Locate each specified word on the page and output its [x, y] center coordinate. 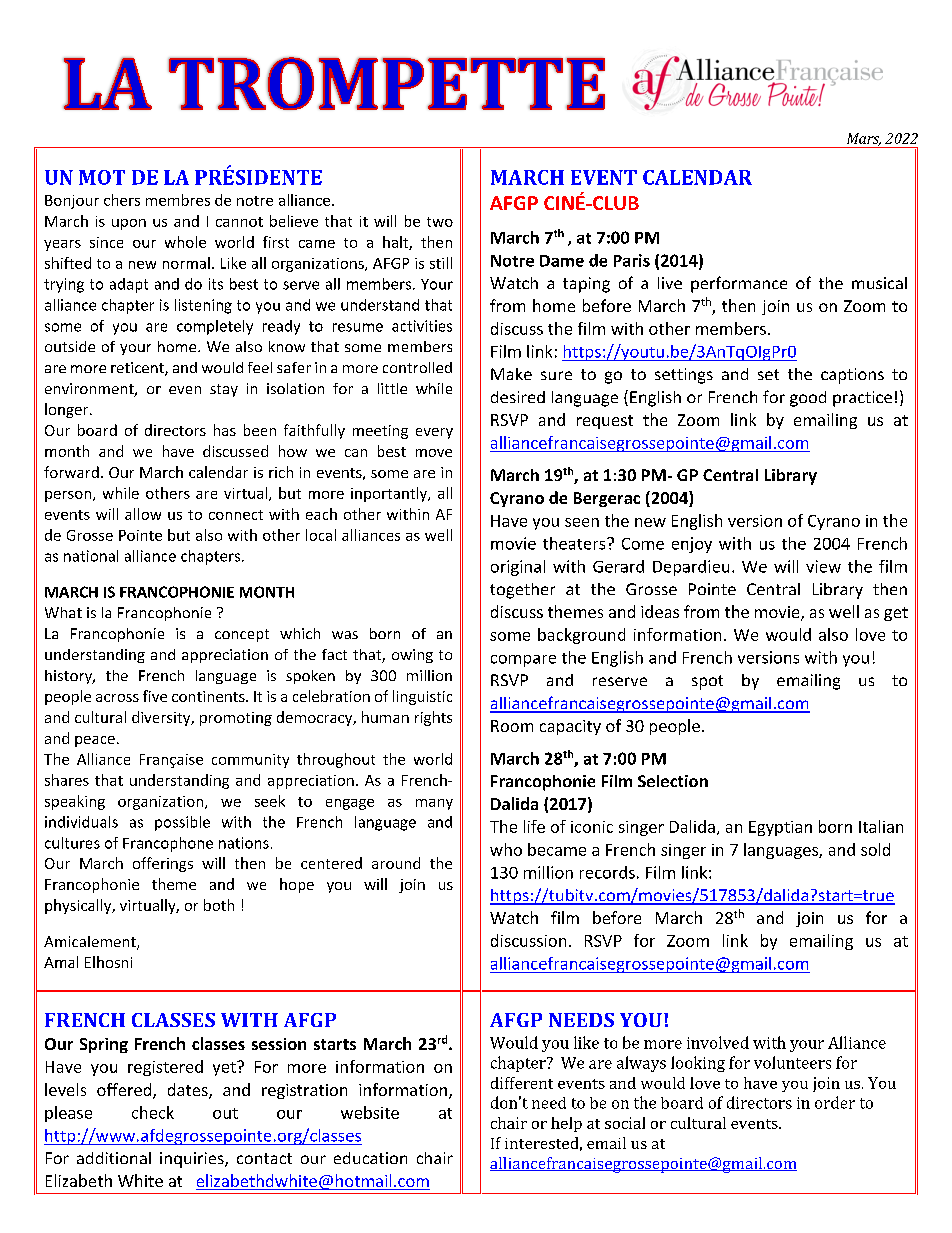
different [522, 1083]
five [155, 696]
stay [224, 390]
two [440, 222]
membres [178, 200]
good [808, 399]
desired [518, 397]
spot [707, 682]
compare [523, 661]
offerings [163, 864]
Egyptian [780, 828]
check [153, 1112]
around [396, 863]
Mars [864, 139]
